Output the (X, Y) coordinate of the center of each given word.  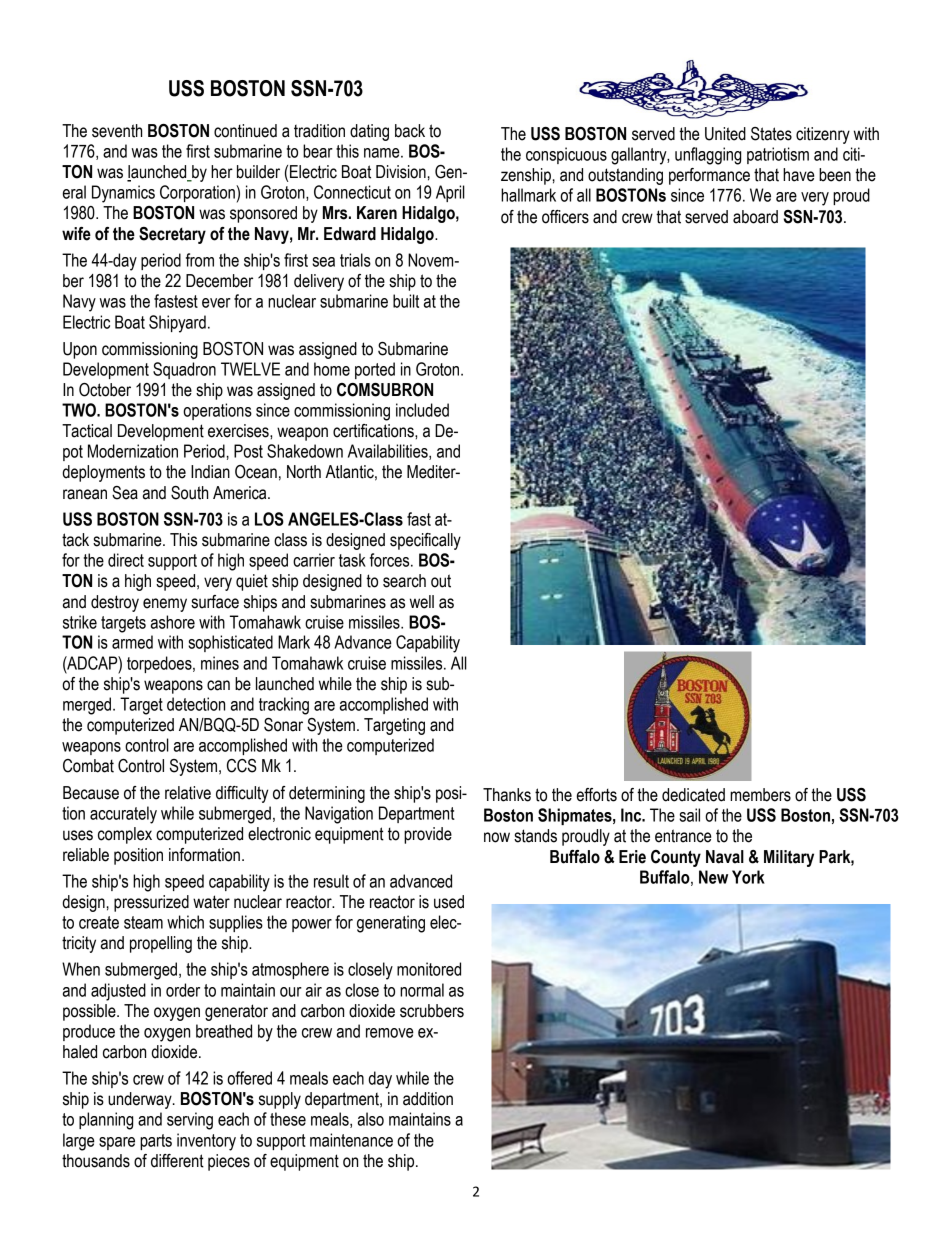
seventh (117, 131)
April (450, 193)
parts (156, 1142)
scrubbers (432, 1011)
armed (132, 642)
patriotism (778, 155)
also (371, 1119)
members (760, 795)
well (422, 602)
